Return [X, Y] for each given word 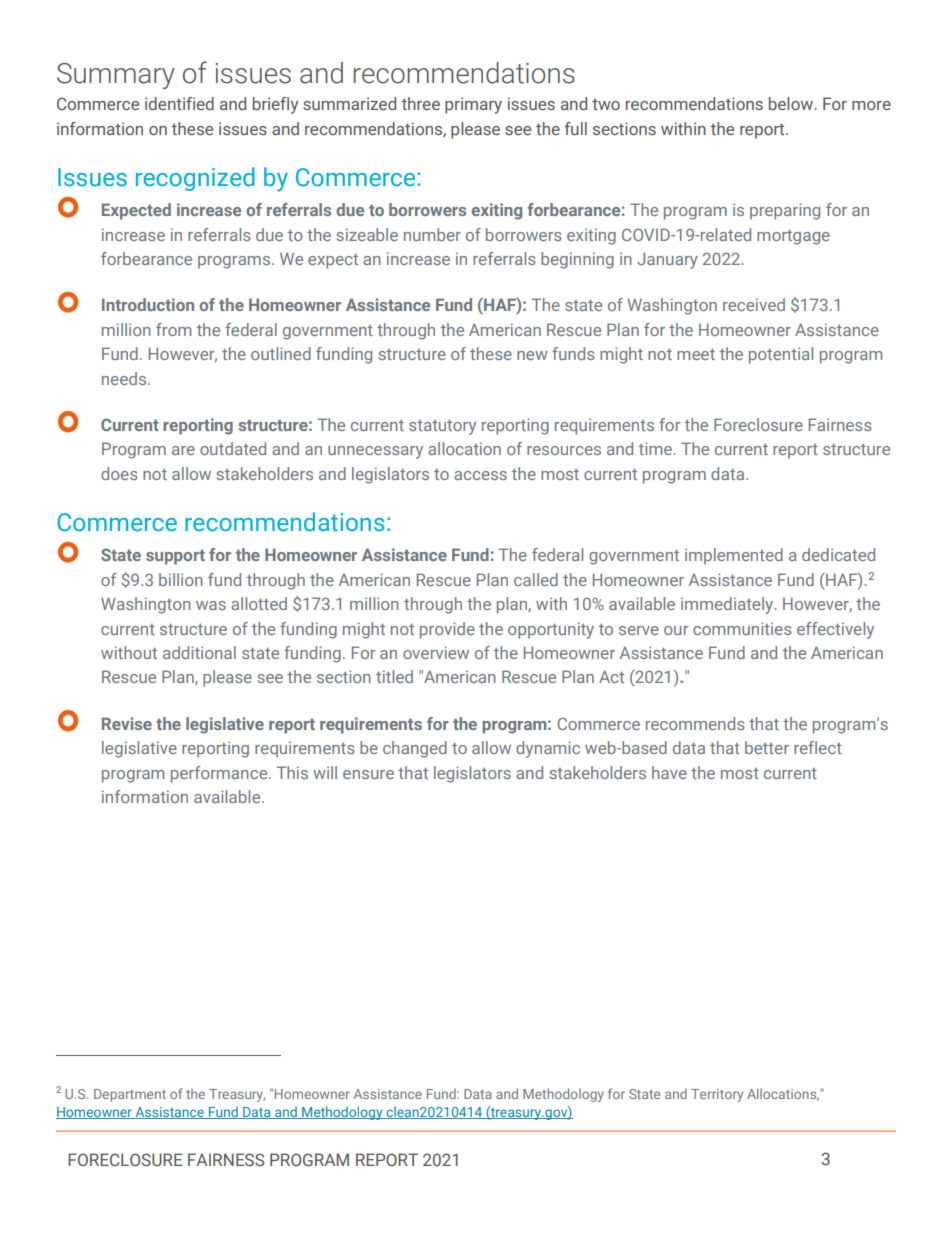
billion [181, 579]
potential [781, 355]
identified [179, 103]
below [792, 103]
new [532, 355]
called [536, 579]
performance [220, 774]
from [173, 329]
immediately [728, 605]
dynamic [548, 749]
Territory [717, 1095]
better [767, 747]
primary [473, 105]
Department [130, 1095]
